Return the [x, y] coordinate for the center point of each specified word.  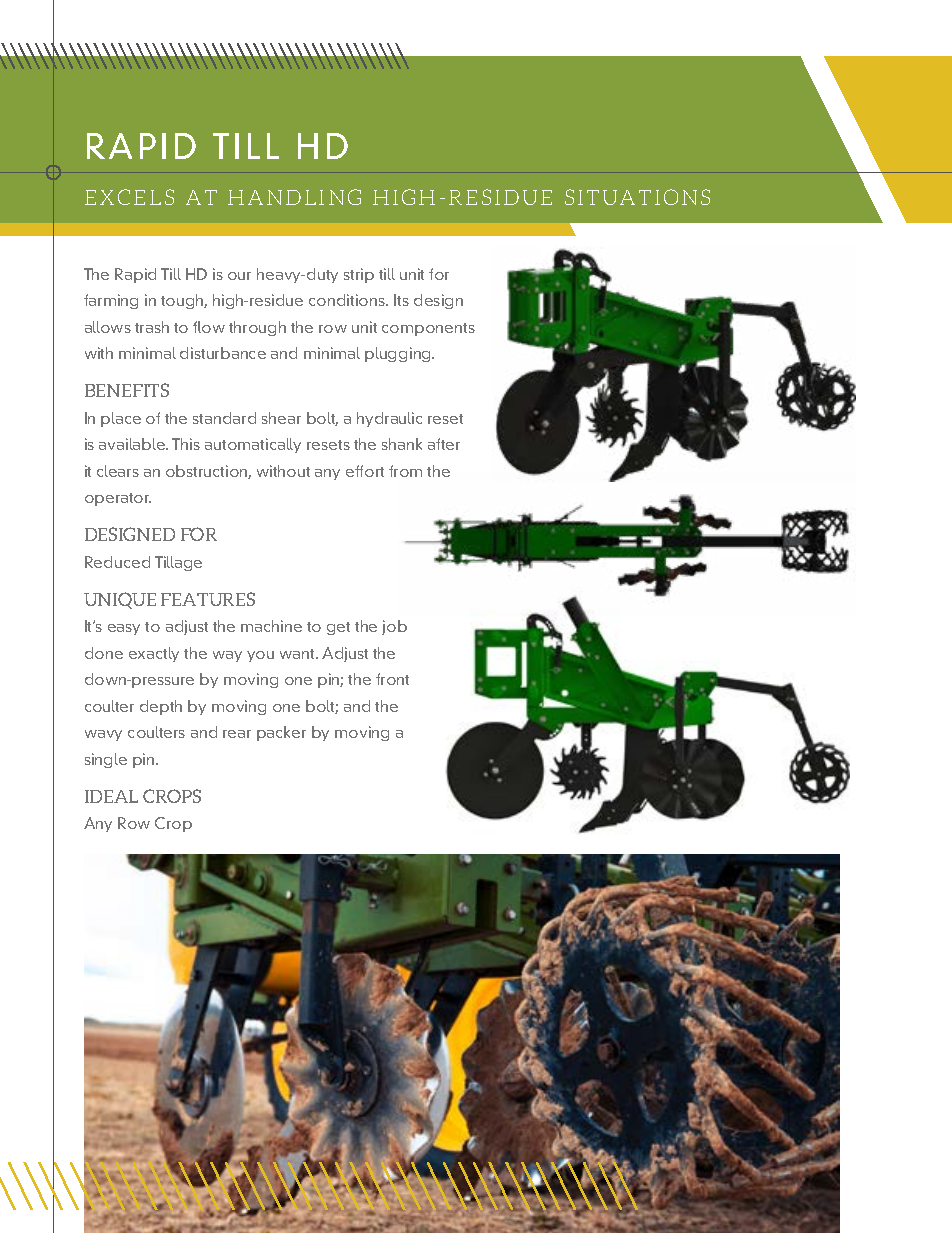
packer [281, 733]
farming [111, 301]
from [405, 471]
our [239, 276]
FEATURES [208, 599]
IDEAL [111, 796]
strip [359, 275]
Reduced [117, 562]
